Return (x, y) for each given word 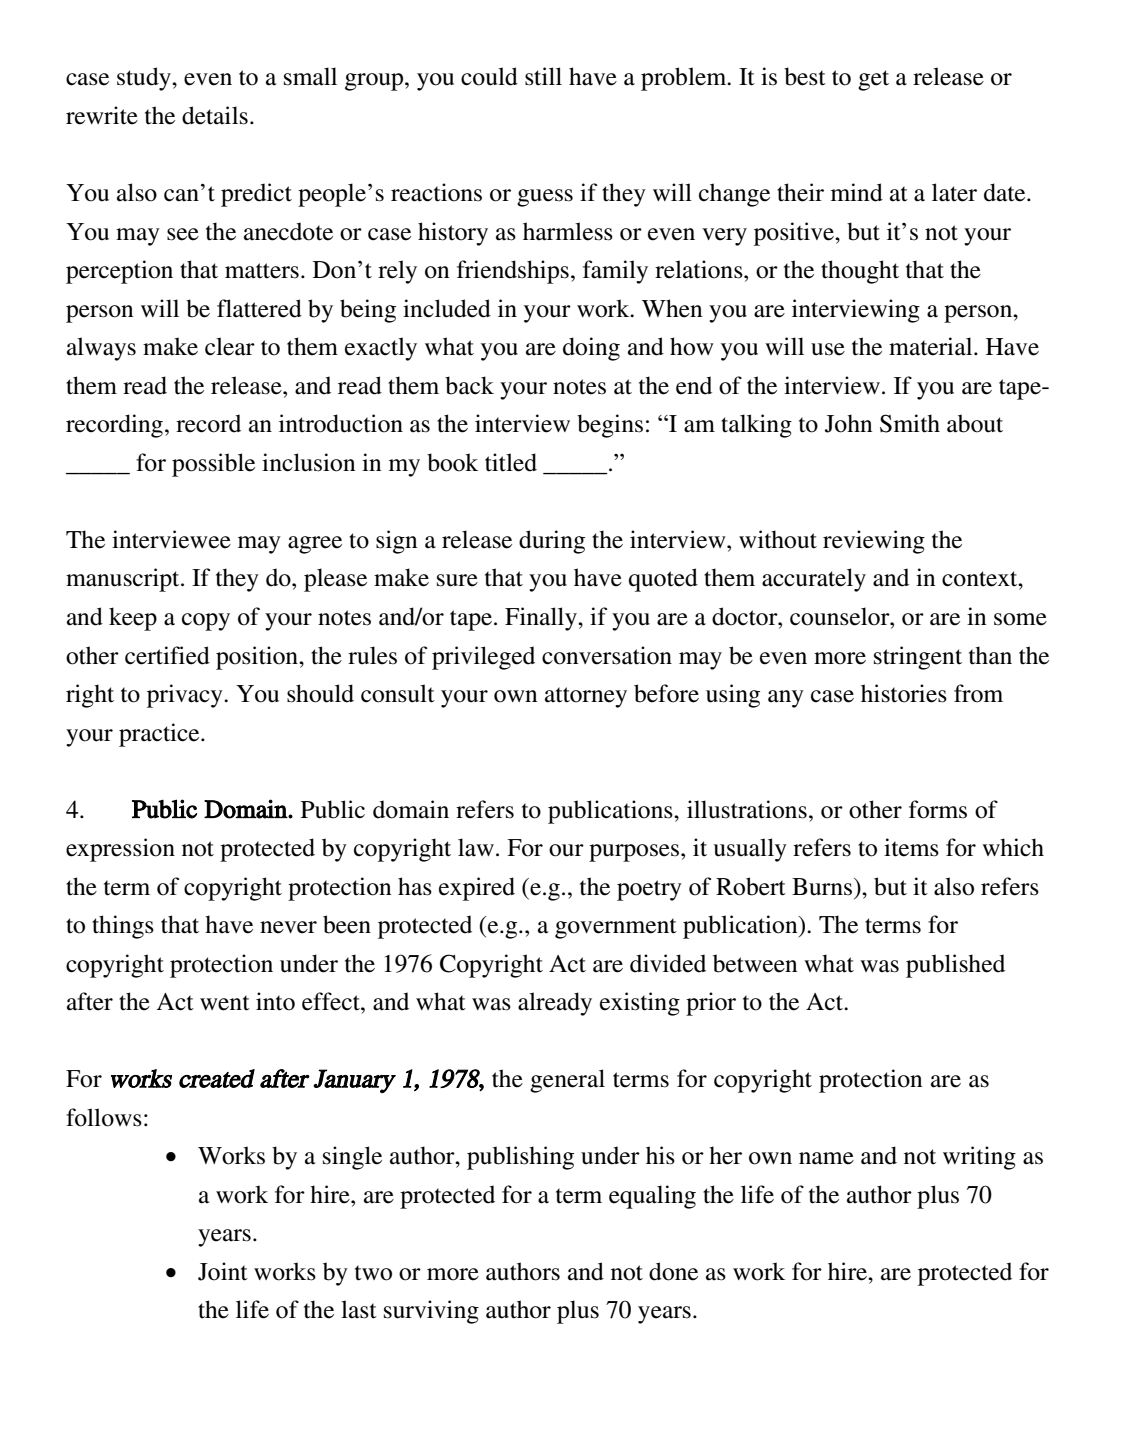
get (873, 80)
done (673, 1271)
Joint (223, 1271)
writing (979, 1158)
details (215, 115)
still (543, 76)
